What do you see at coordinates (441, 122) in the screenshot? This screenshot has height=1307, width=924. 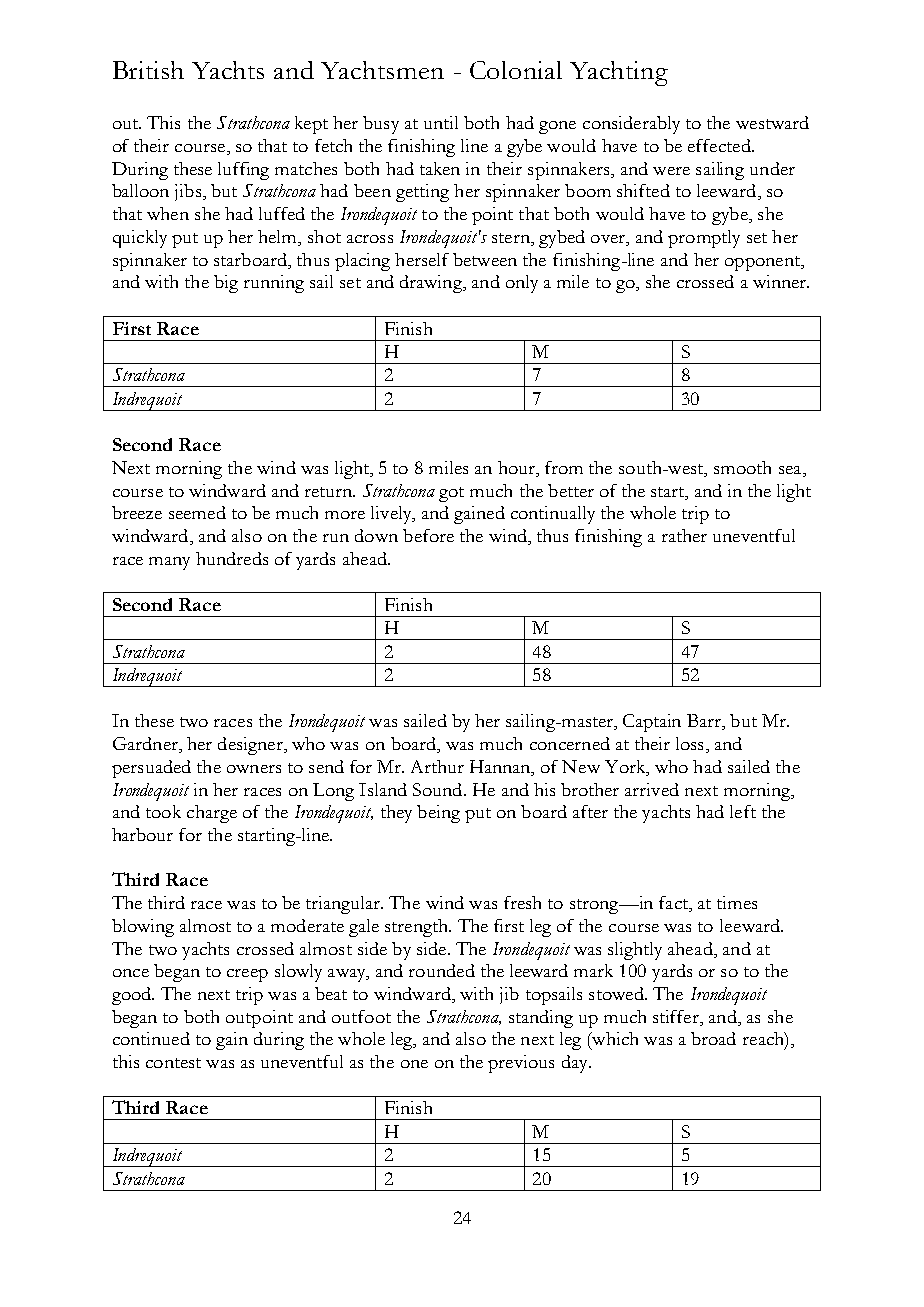 I see `until` at bounding box center [441, 122].
